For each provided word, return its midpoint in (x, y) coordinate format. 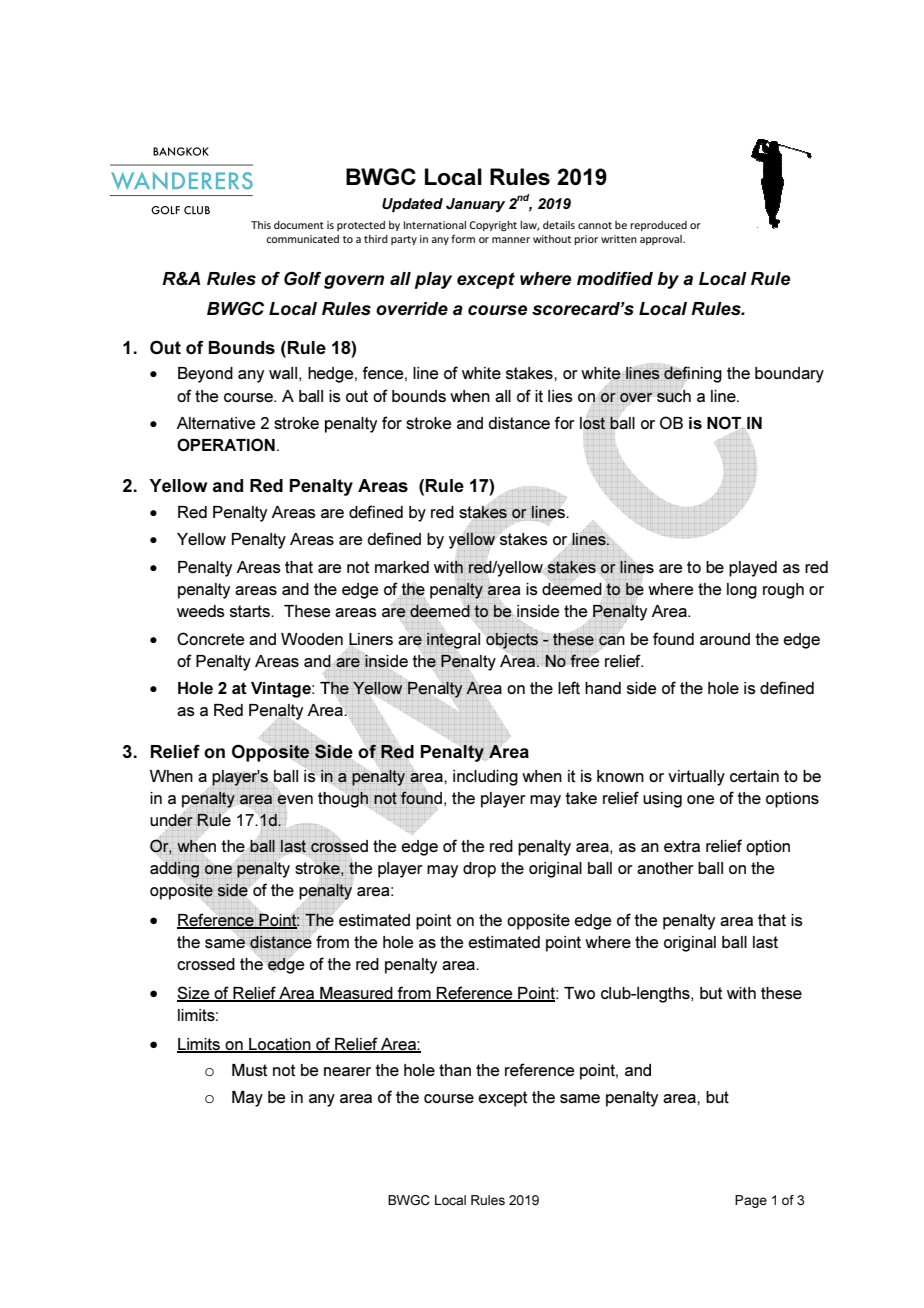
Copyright (493, 226)
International (435, 225)
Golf (302, 278)
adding (174, 870)
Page (751, 1201)
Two (579, 993)
